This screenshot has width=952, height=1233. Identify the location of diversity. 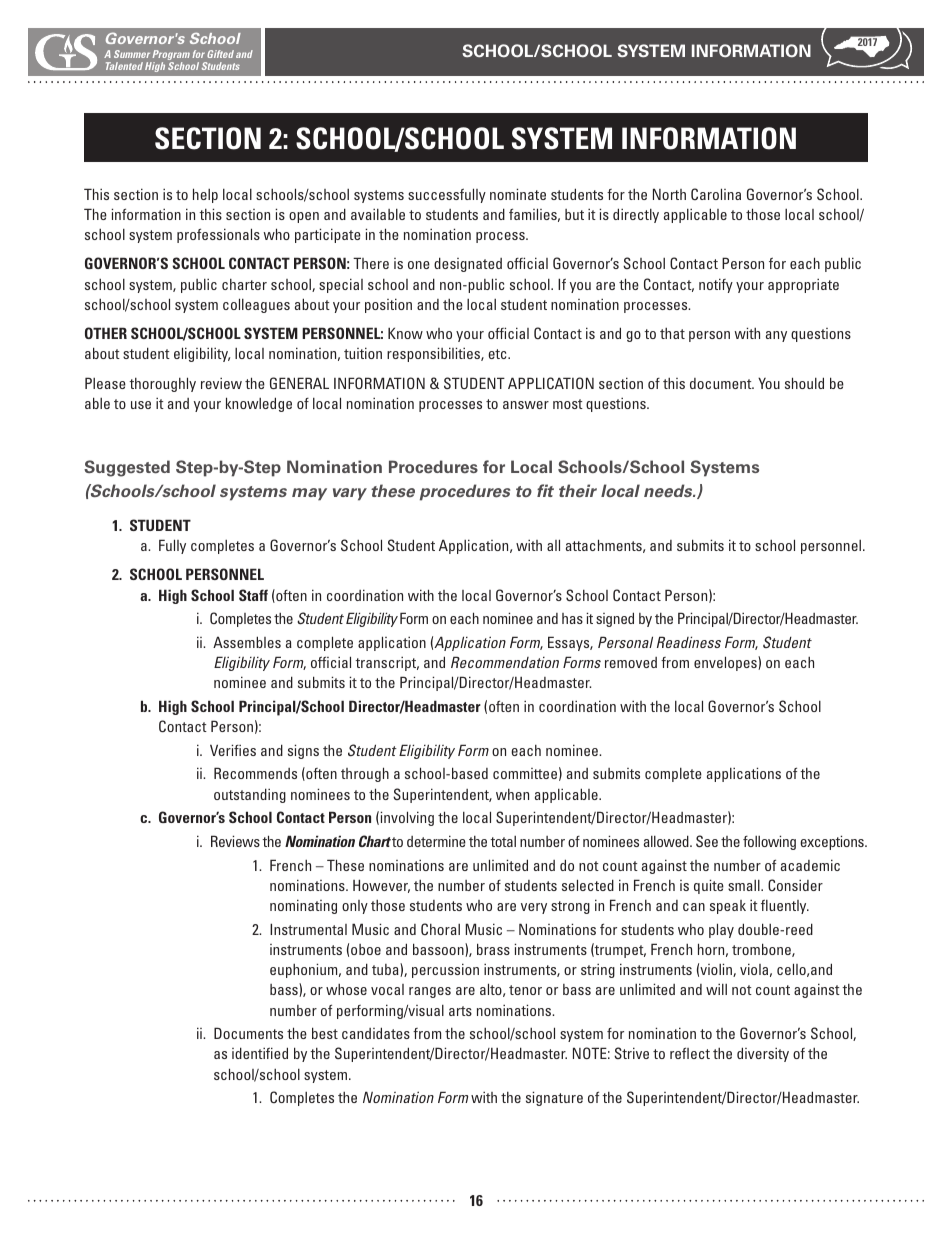
(763, 1054).
